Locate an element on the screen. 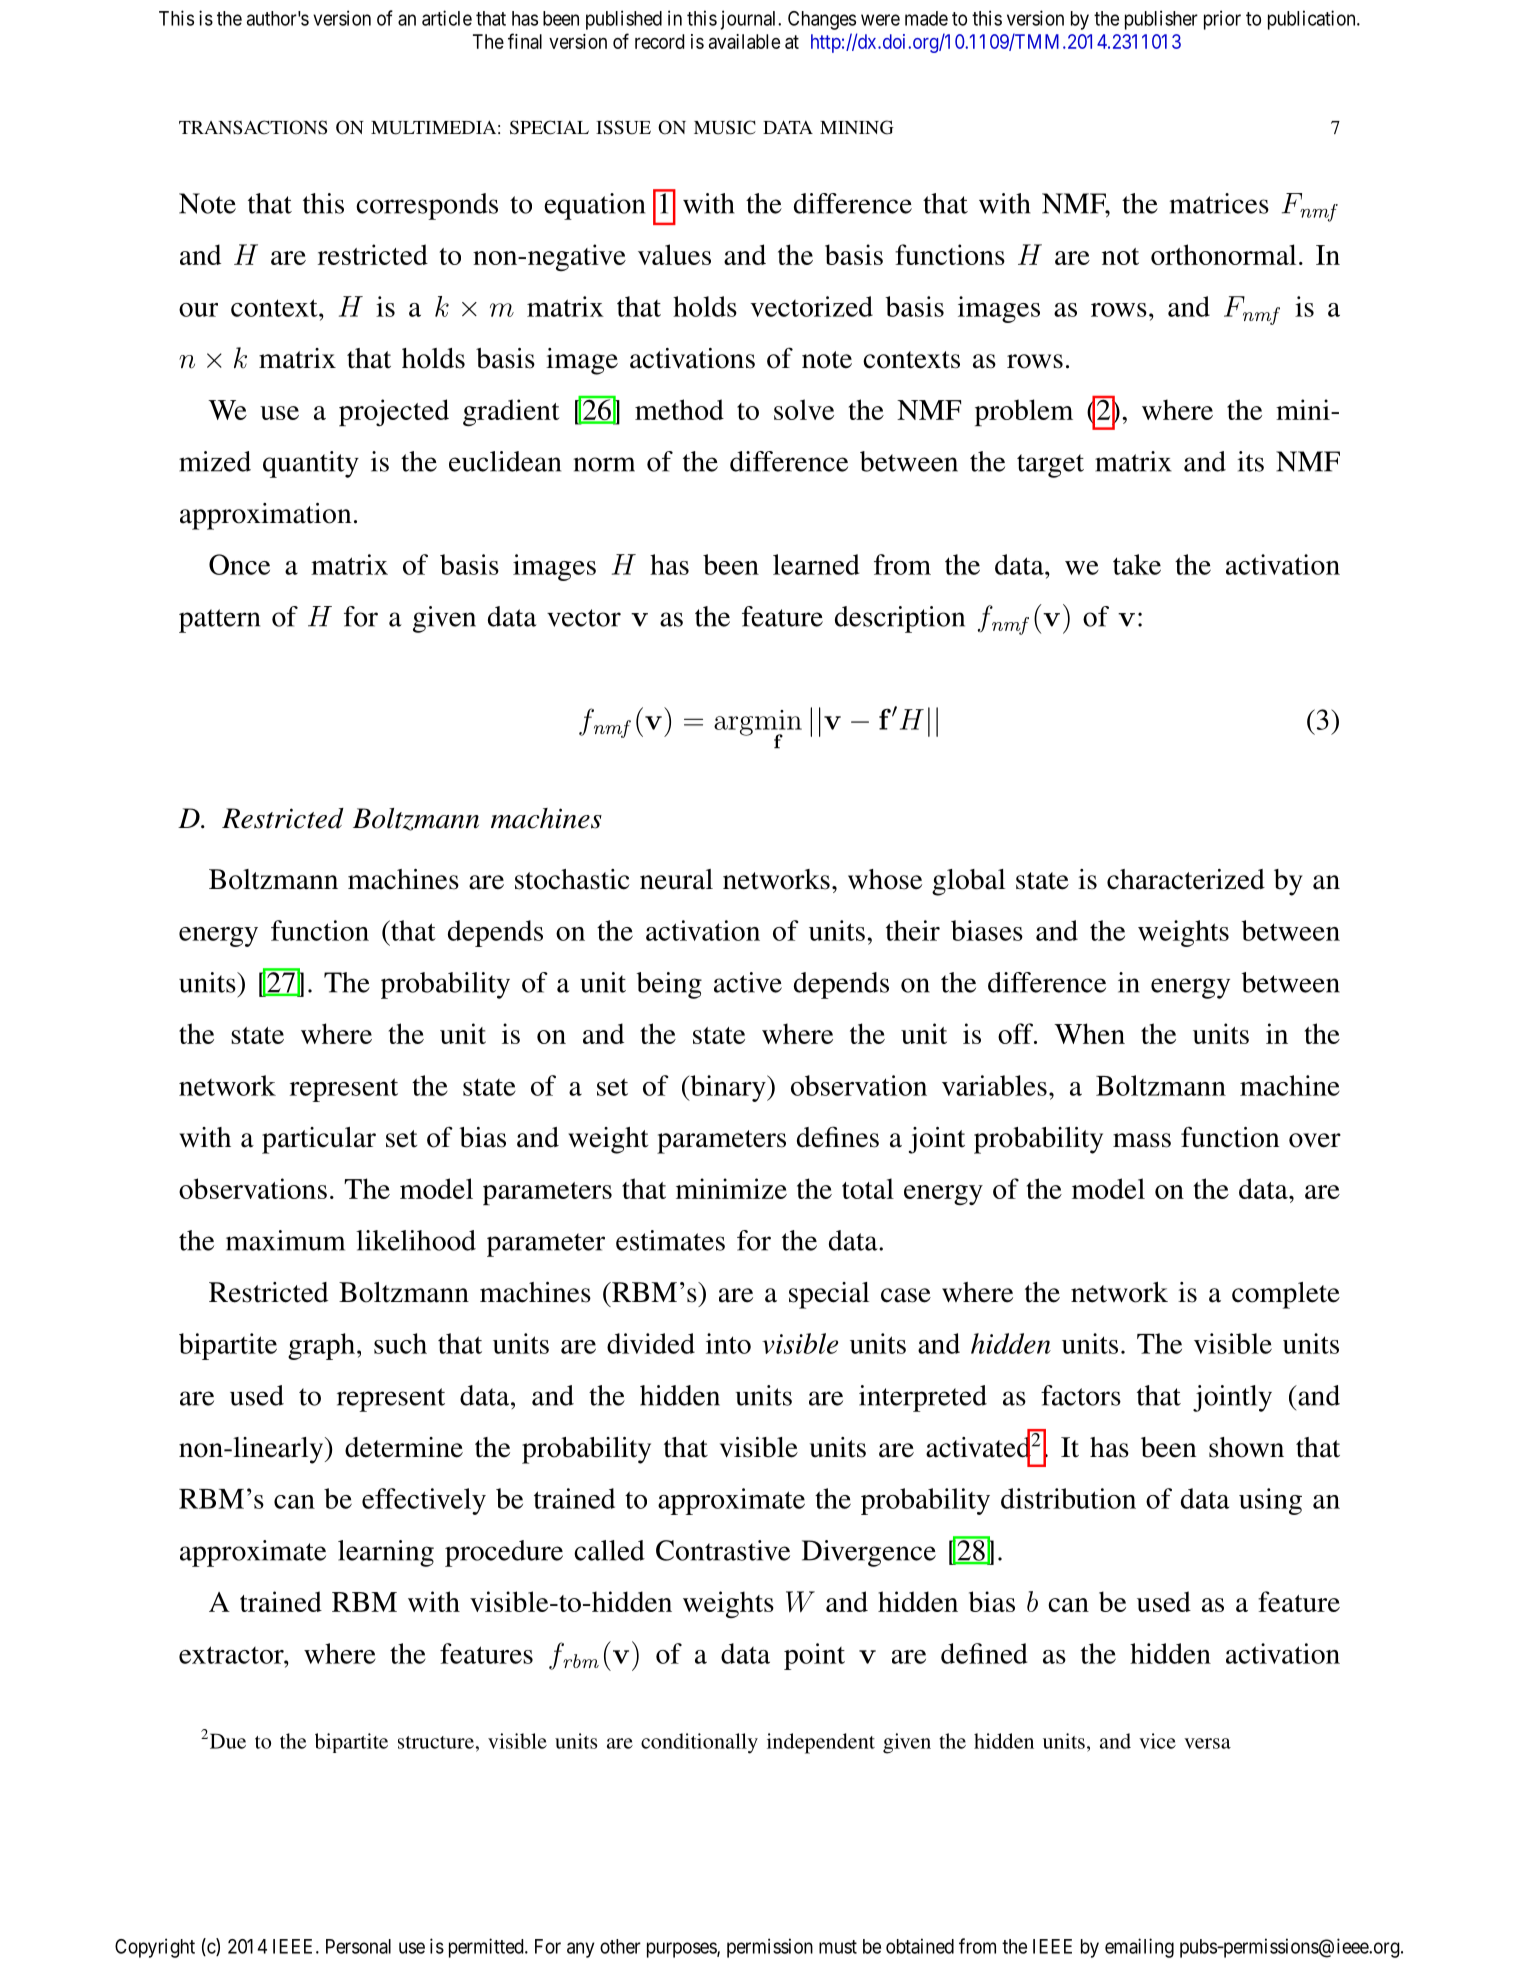  Personal is located at coordinates (358, 1946).
